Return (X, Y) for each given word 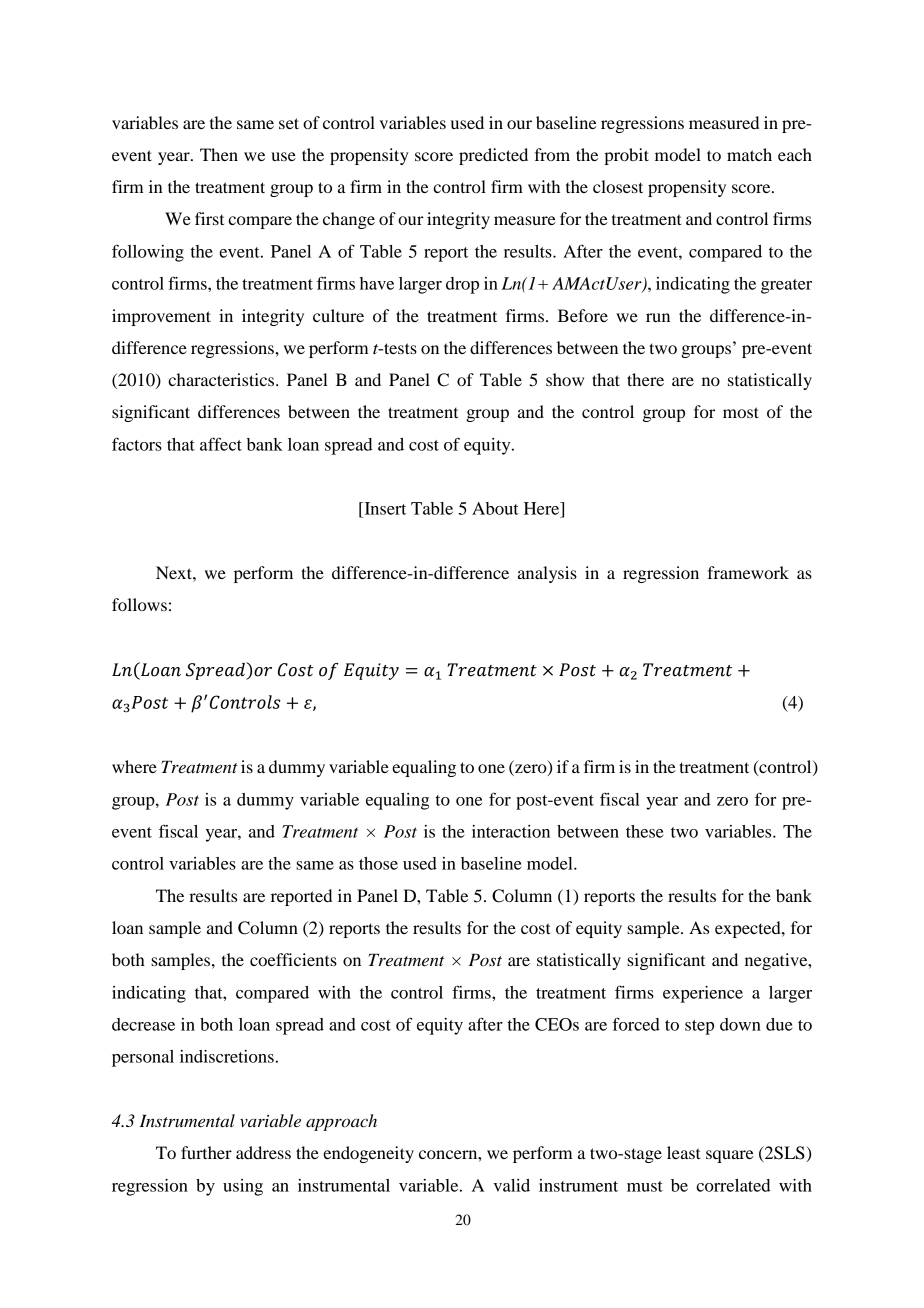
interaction (511, 831)
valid (511, 1185)
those (378, 863)
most (741, 412)
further (206, 1152)
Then (219, 154)
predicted (493, 156)
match (749, 154)
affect (221, 444)
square (730, 1156)
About (495, 508)
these (645, 831)
